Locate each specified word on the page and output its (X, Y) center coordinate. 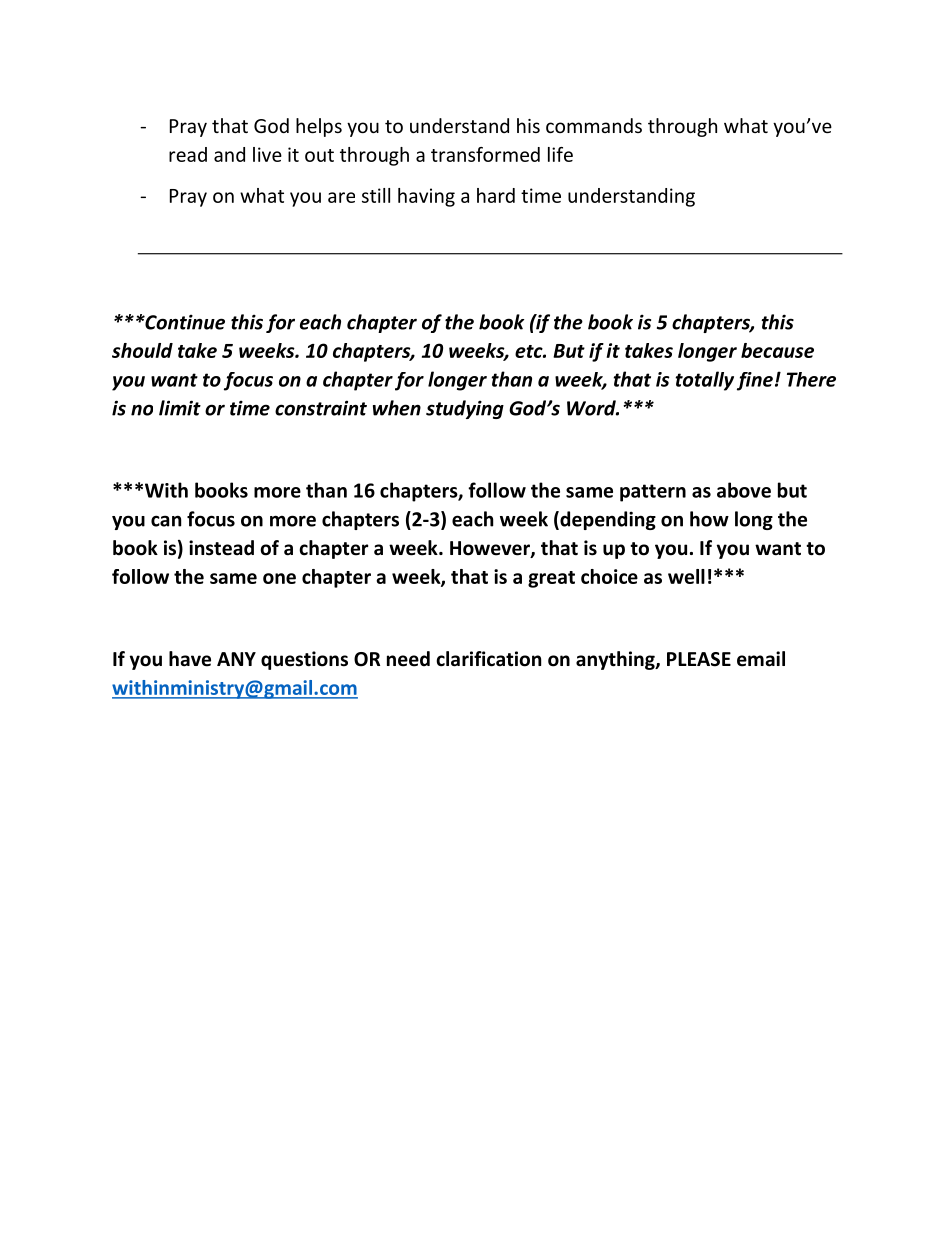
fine (755, 381)
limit (180, 408)
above (744, 490)
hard (496, 195)
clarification (488, 659)
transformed (485, 154)
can (166, 521)
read (188, 154)
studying (465, 409)
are (341, 197)
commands (594, 125)
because (777, 350)
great (551, 579)
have (190, 659)
